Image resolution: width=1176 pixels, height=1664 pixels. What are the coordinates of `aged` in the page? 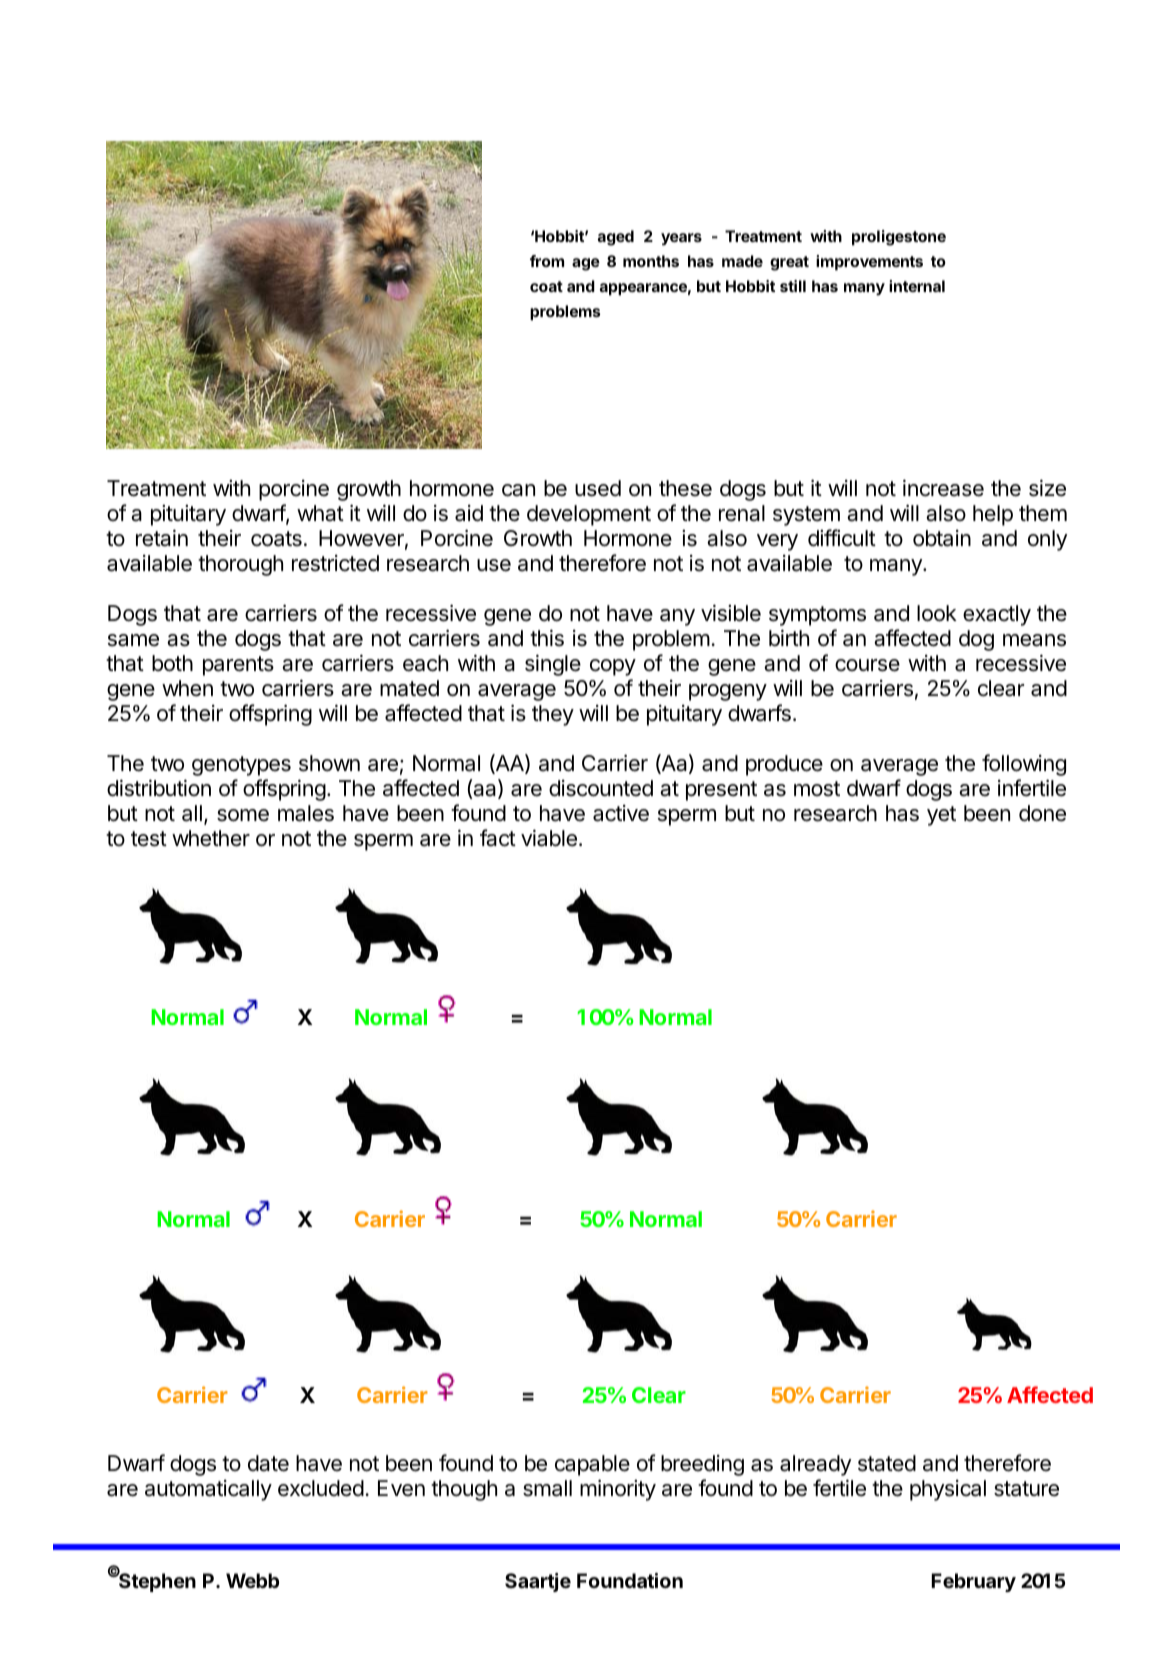 It's located at (616, 238).
